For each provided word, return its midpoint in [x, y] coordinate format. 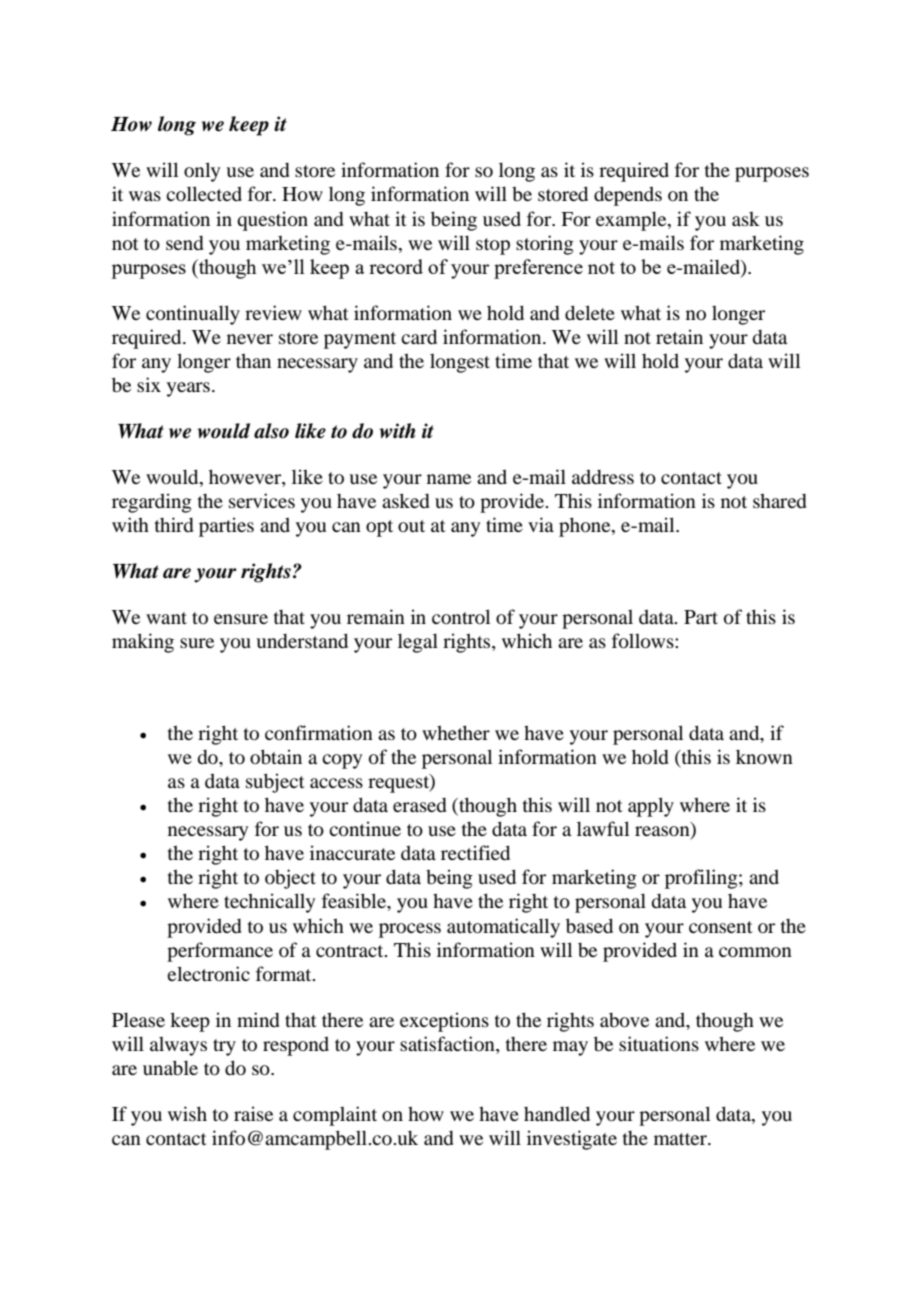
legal [418, 643]
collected [204, 193]
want [166, 618]
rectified [475, 852]
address [603, 476]
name [449, 479]
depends [628, 196]
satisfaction [448, 1045]
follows [644, 640]
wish [187, 1113]
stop [493, 246]
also [271, 431]
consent [721, 927]
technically [269, 903]
